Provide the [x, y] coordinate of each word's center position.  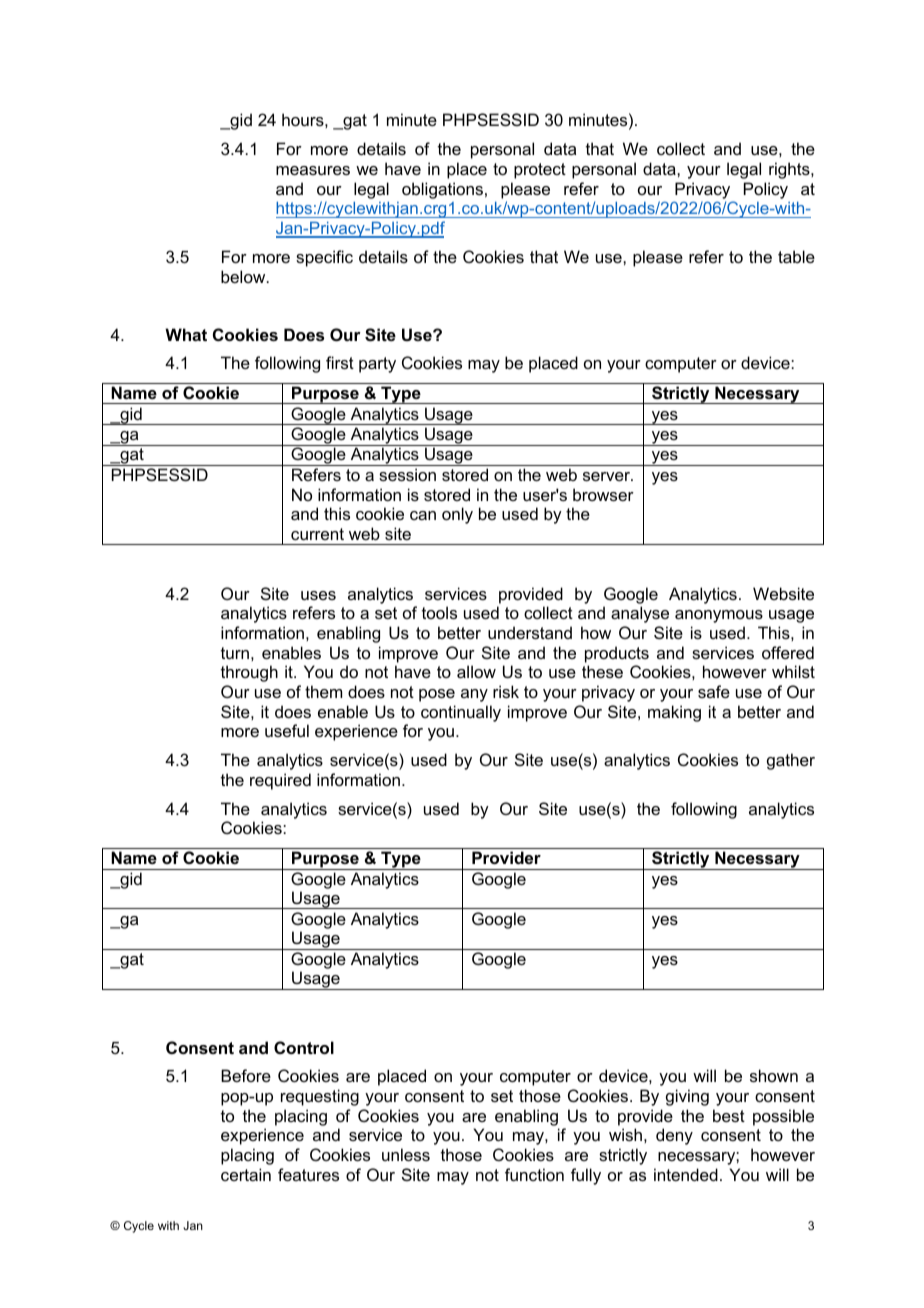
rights [790, 170]
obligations [442, 190]
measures [313, 170]
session [407, 474]
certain [246, 1174]
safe [714, 691]
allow [476, 671]
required [280, 781]
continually [461, 713]
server [607, 476]
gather [791, 761]
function [534, 1174]
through [249, 673]
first [340, 362]
